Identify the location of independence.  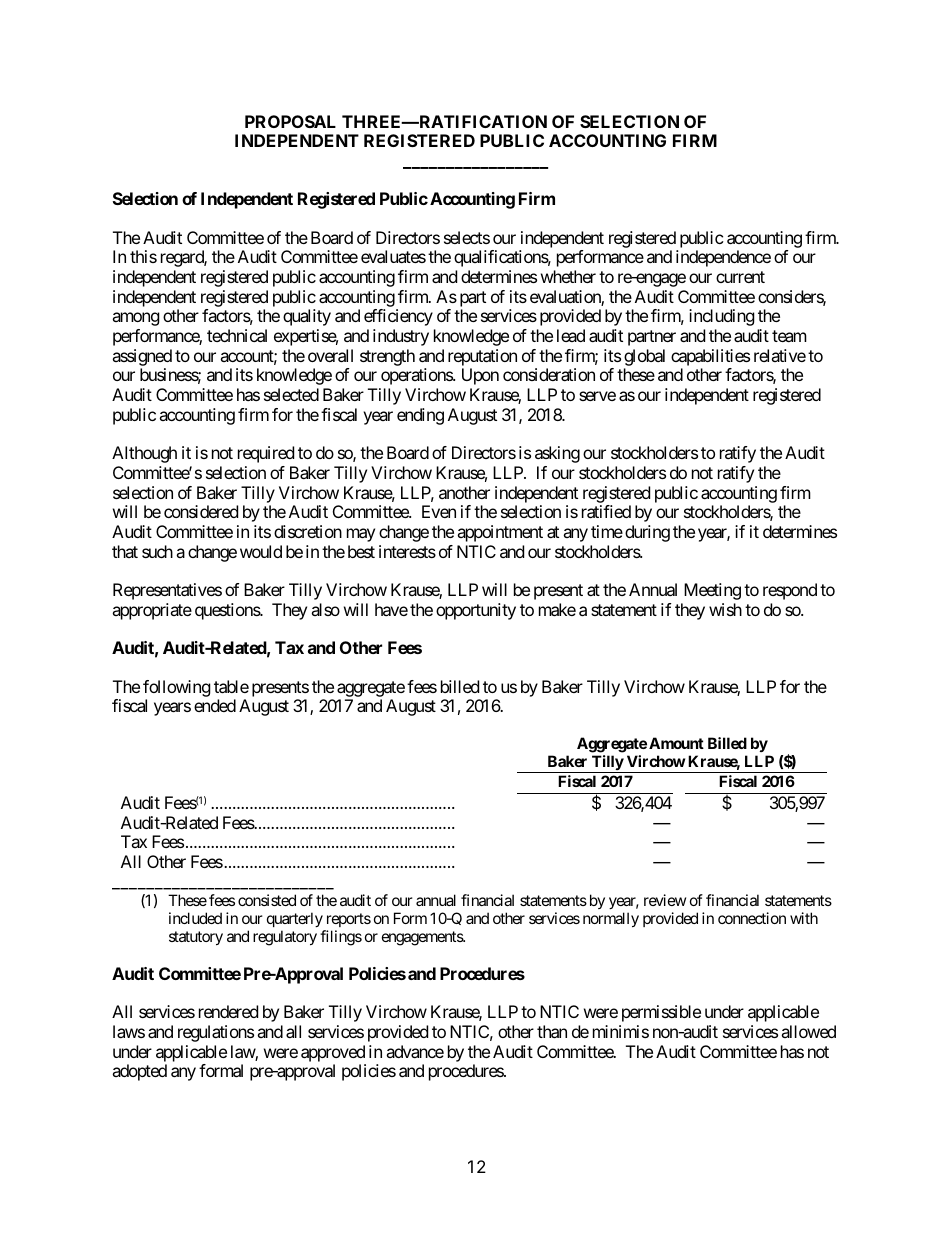
(723, 258).
